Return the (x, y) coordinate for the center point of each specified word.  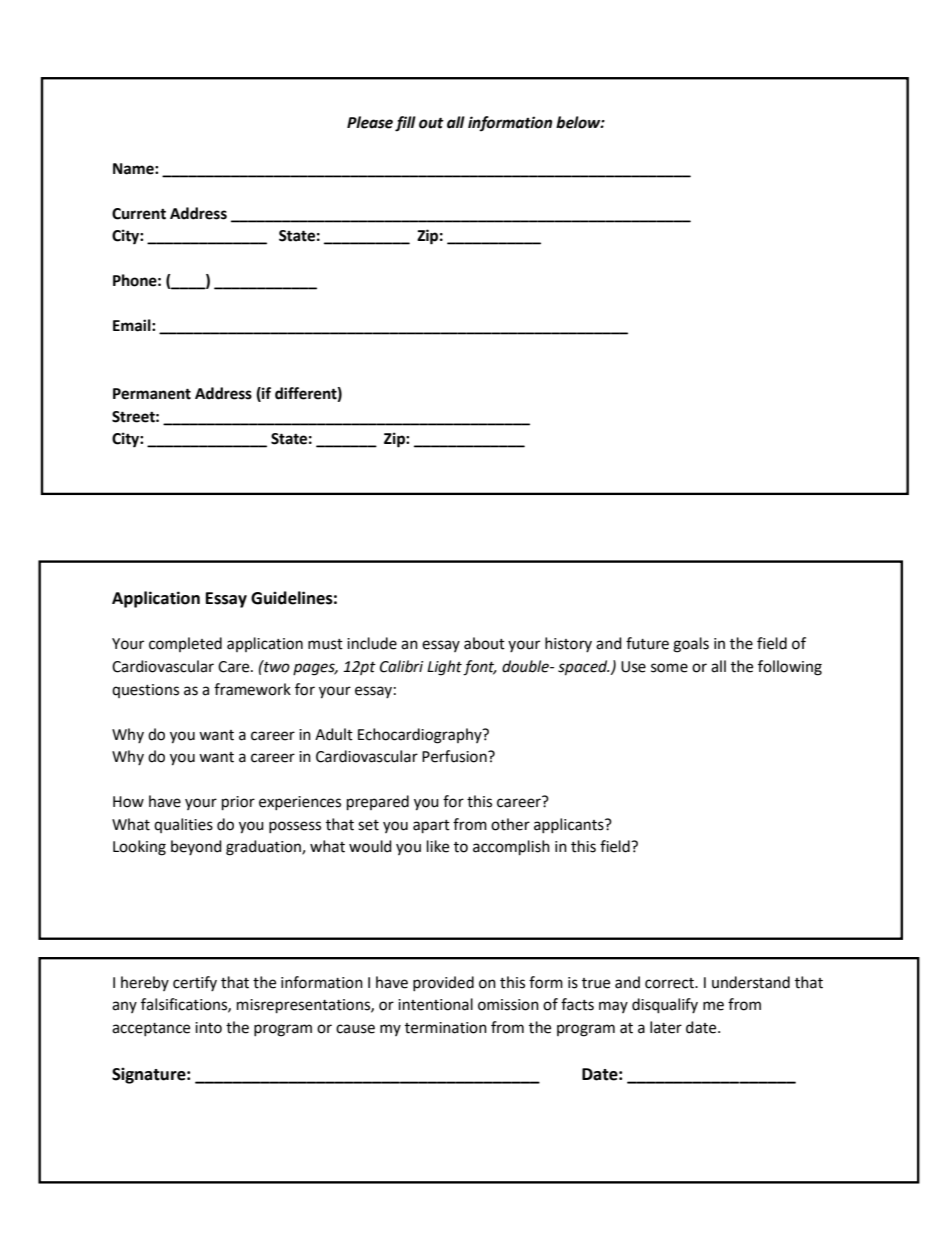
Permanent (152, 394)
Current (139, 214)
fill (405, 124)
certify (195, 983)
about (484, 643)
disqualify (665, 1006)
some (669, 668)
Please (370, 122)
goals (691, 645)
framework (252, 689)
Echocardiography (421, 736)
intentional (435, 1004)
